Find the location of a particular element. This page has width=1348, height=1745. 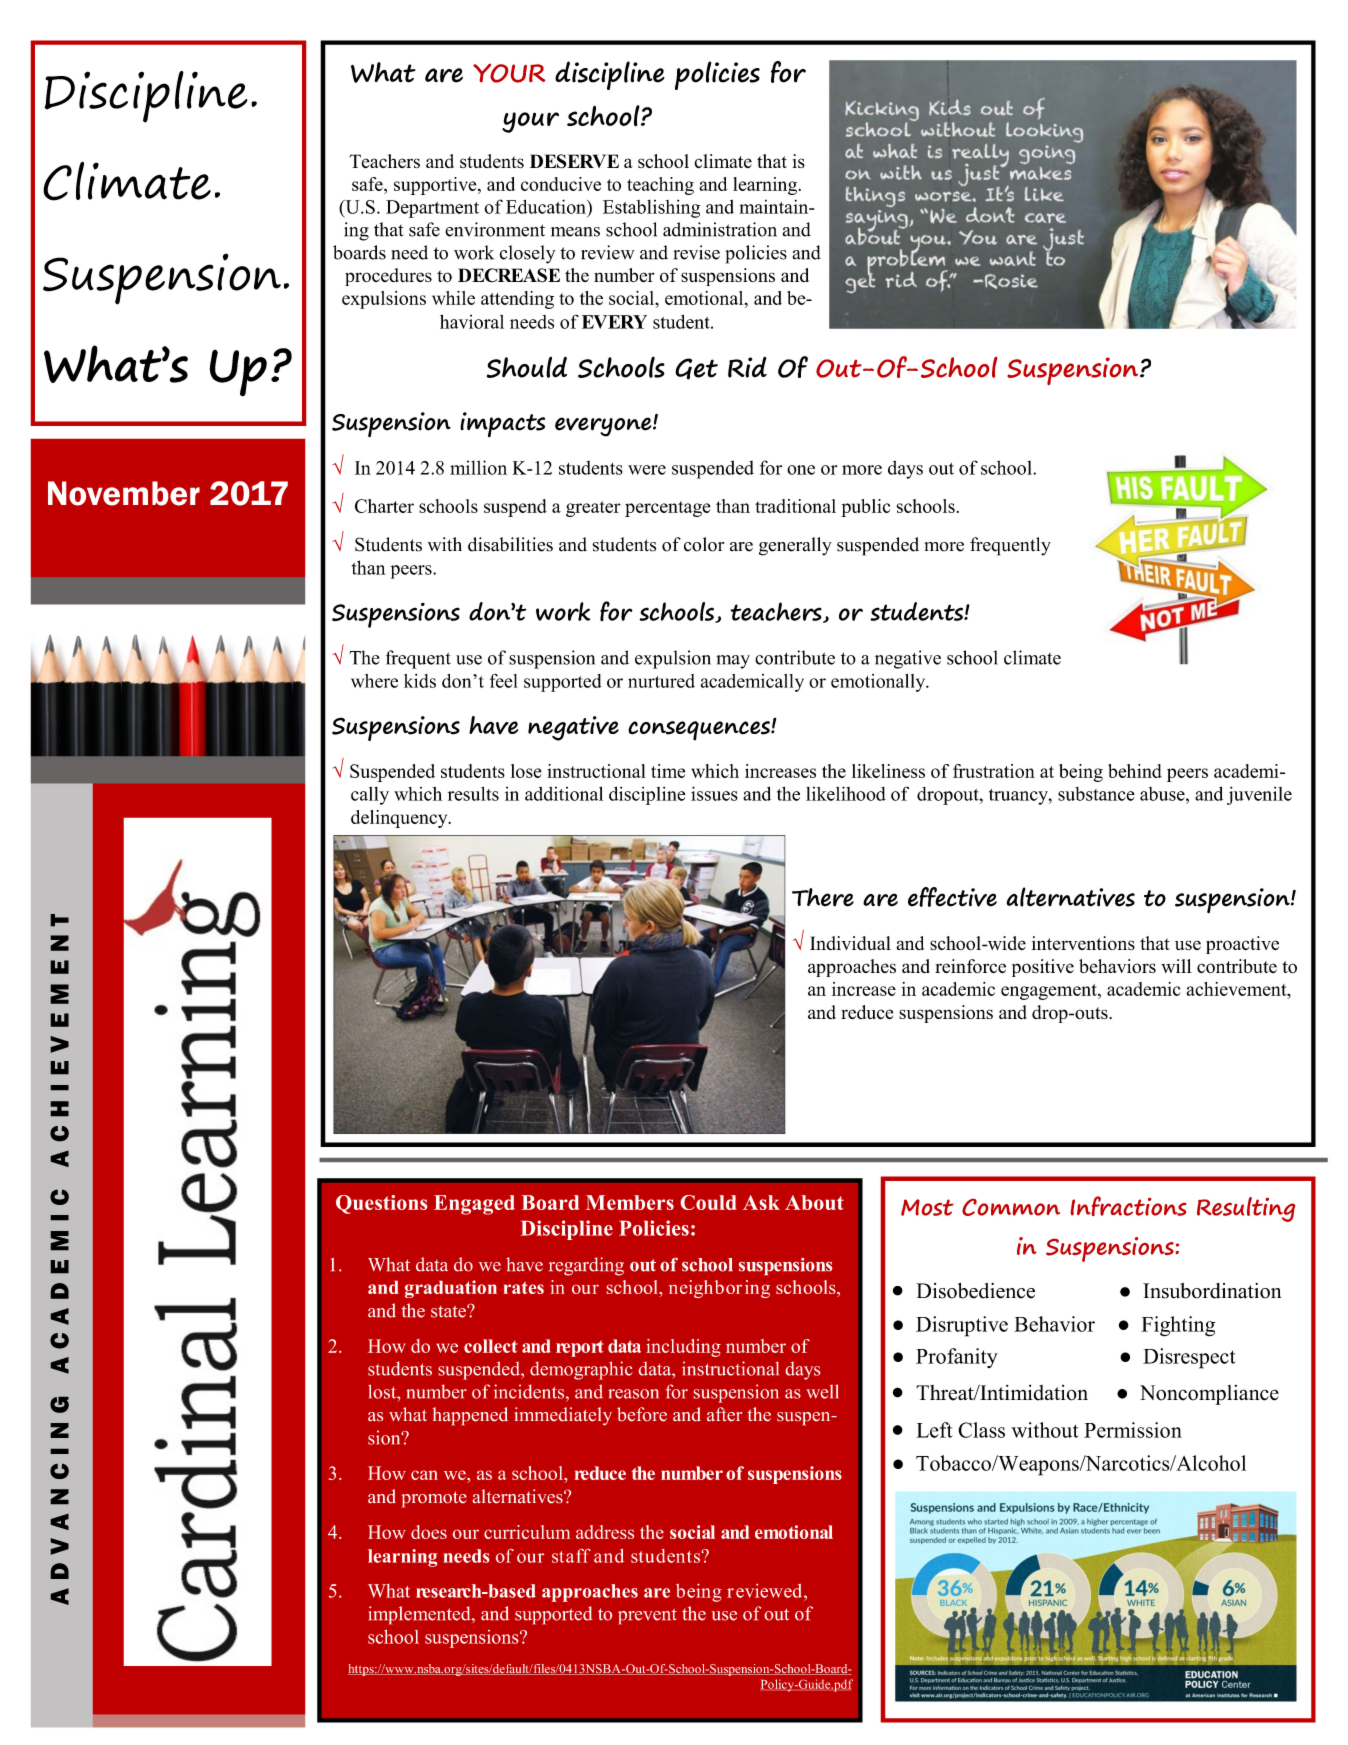

administration is located at coordinates (720, 229).
